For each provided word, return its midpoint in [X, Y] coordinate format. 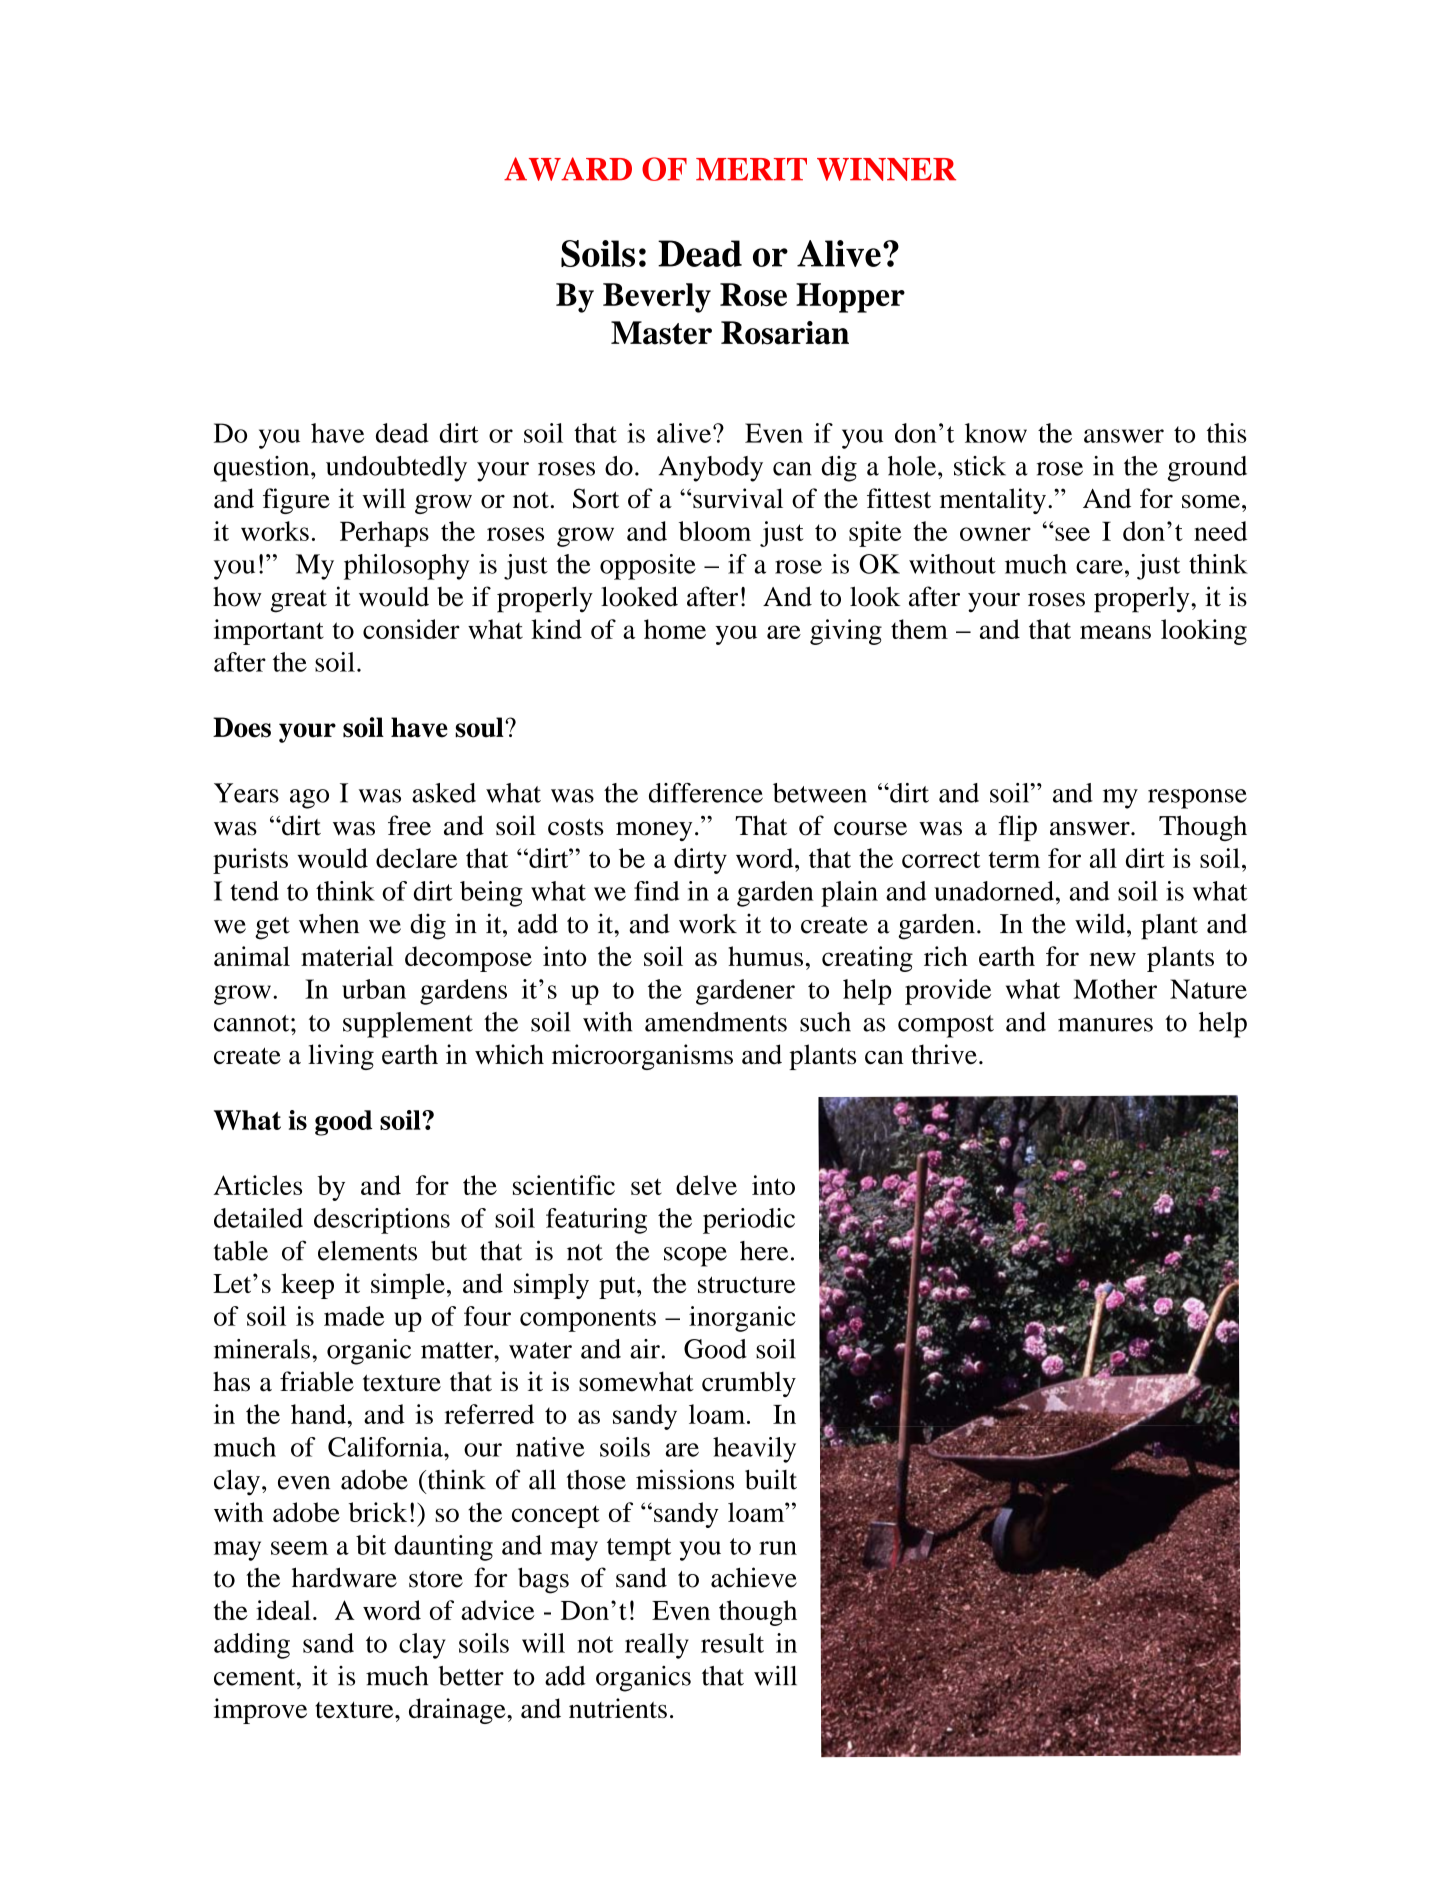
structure [747, 1284]
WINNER [886, 169]
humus [765, 956]
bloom [715, 531]
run [778, 1548]
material [347, 956]
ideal [283, 1610]
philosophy [406, 567]
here [764, 1251]
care [1099, 567]
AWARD [568, 169]
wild [1101, 923]
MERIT [751, 169]
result [732, 1643]
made [354, 1316]
